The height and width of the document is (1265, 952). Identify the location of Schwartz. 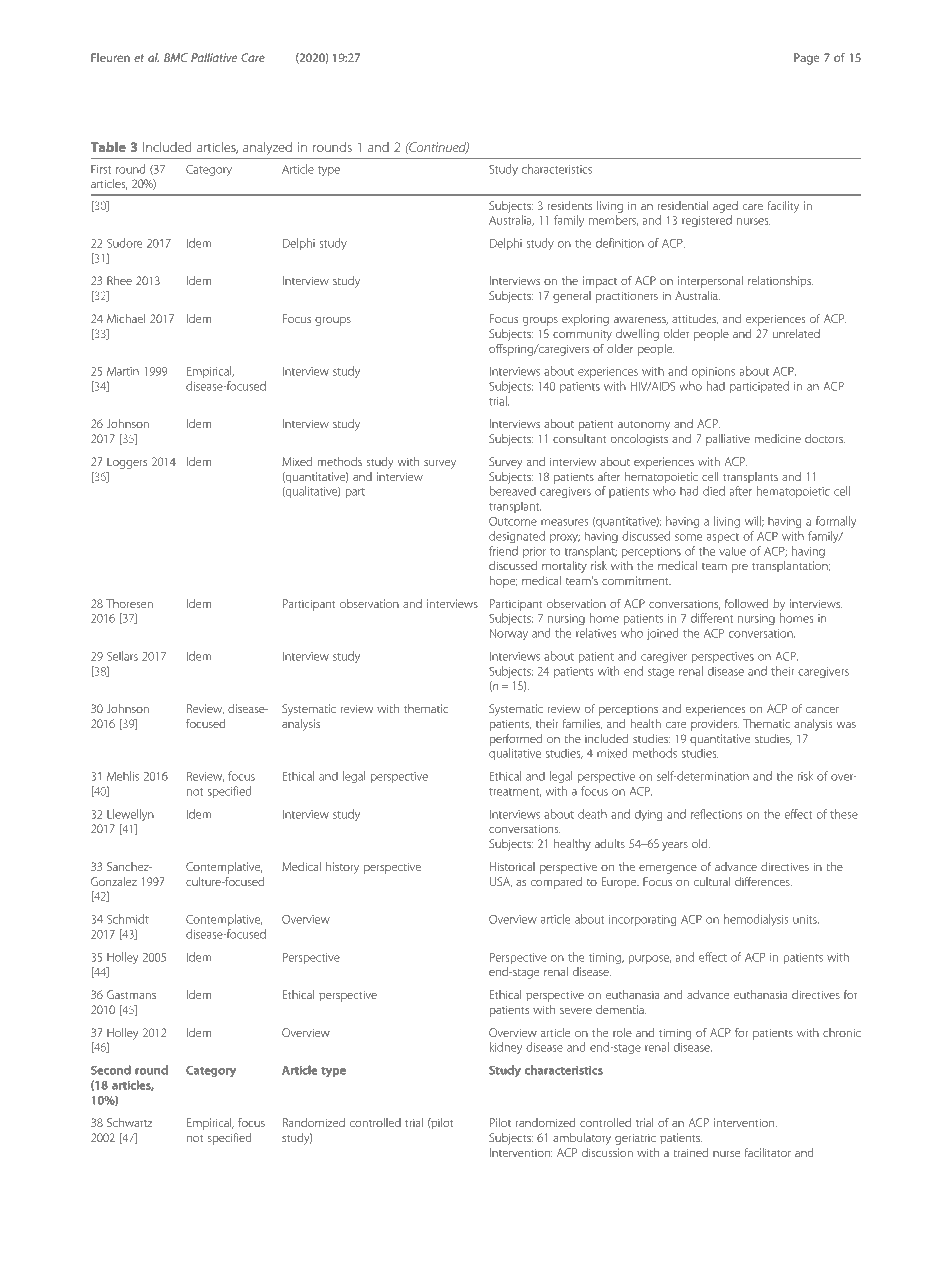
(129, 1122).
